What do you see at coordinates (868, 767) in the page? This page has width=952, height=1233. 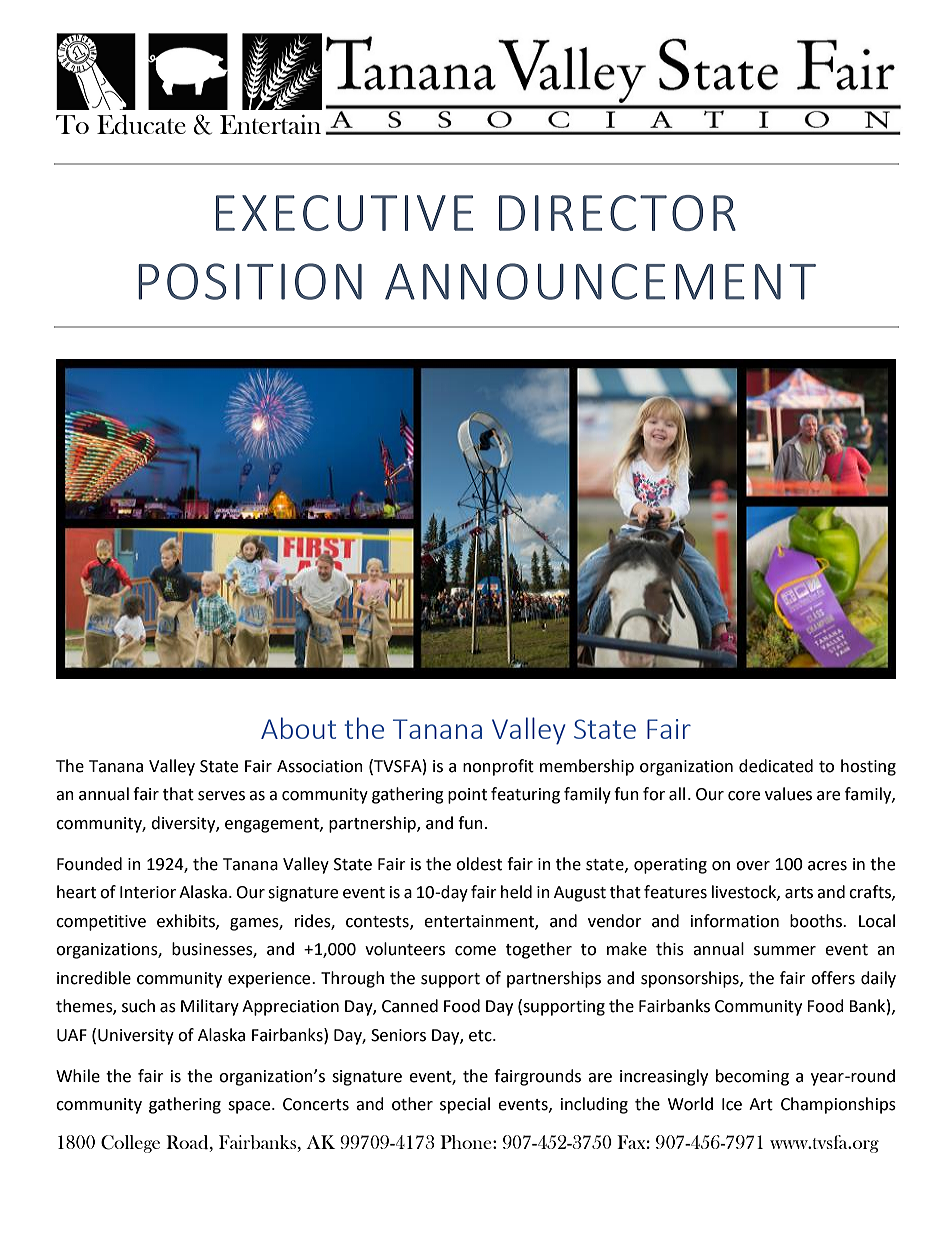 I see `hosting` at bounding box center [868, 767].
